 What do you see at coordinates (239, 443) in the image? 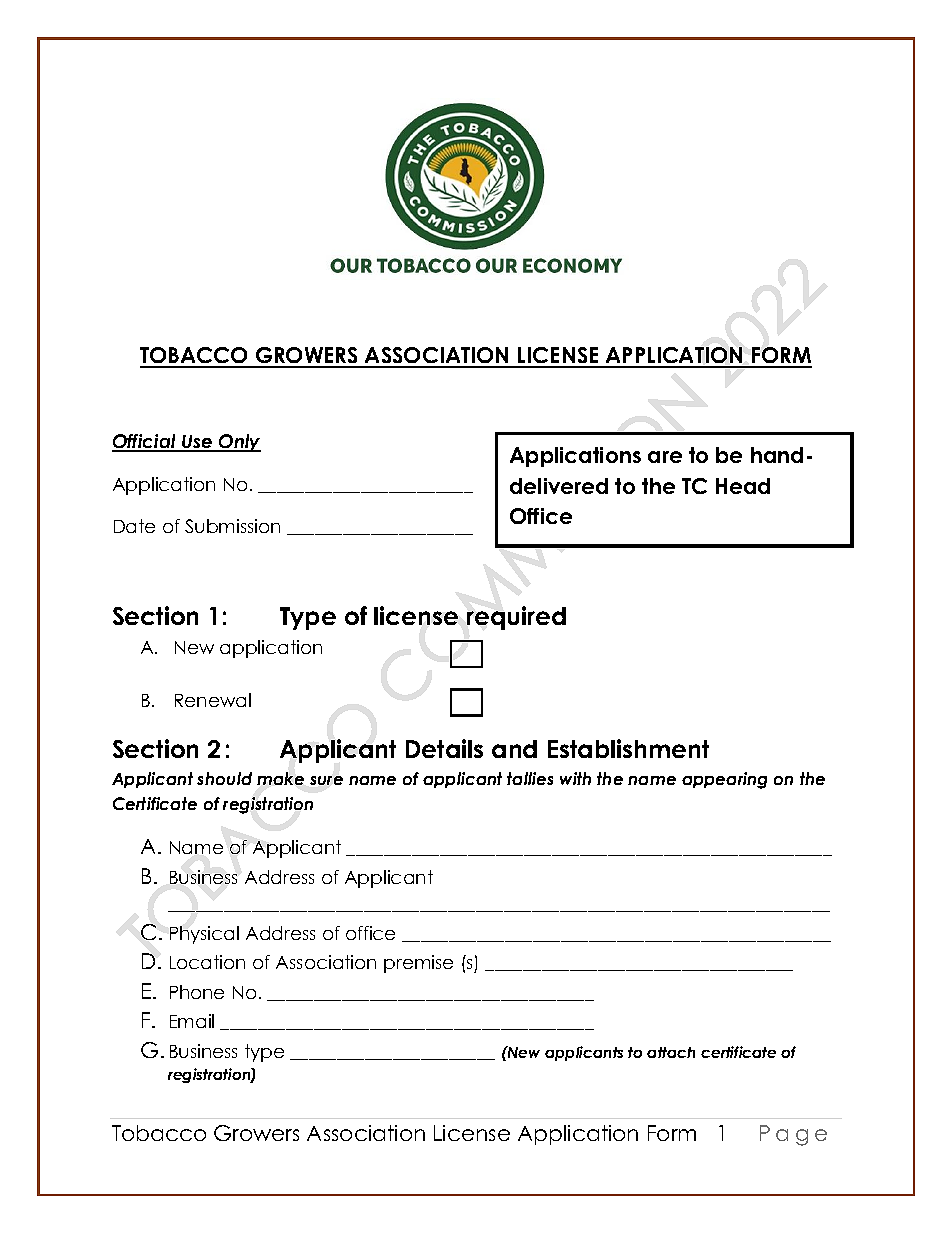
I see `Only` at bounding box center [239, 443].
